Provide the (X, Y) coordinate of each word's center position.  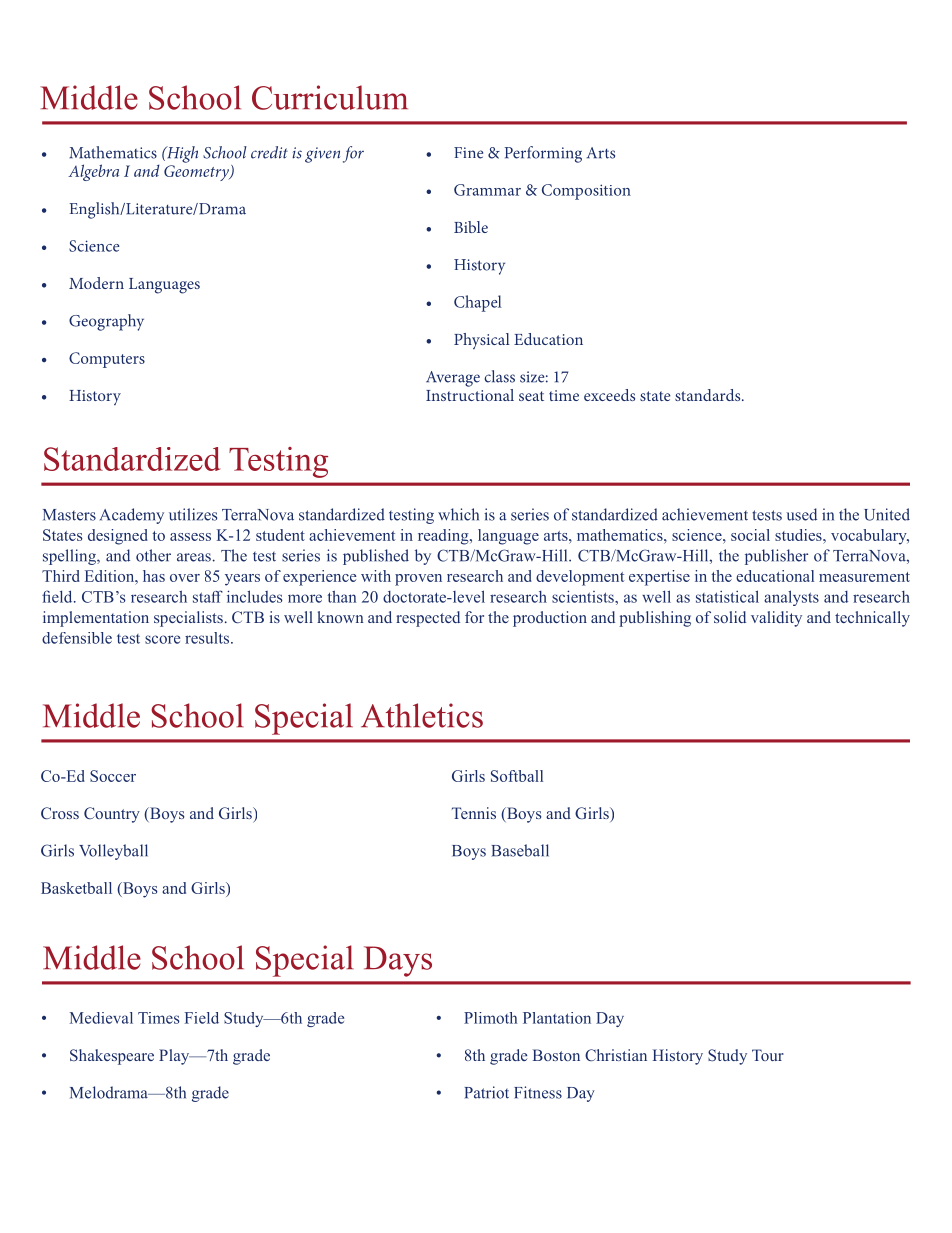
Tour (768, 1055)
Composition (586, 192)
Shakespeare (112, 1057)
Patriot (487, 1092)
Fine (468, 153)
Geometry (197, 173)
